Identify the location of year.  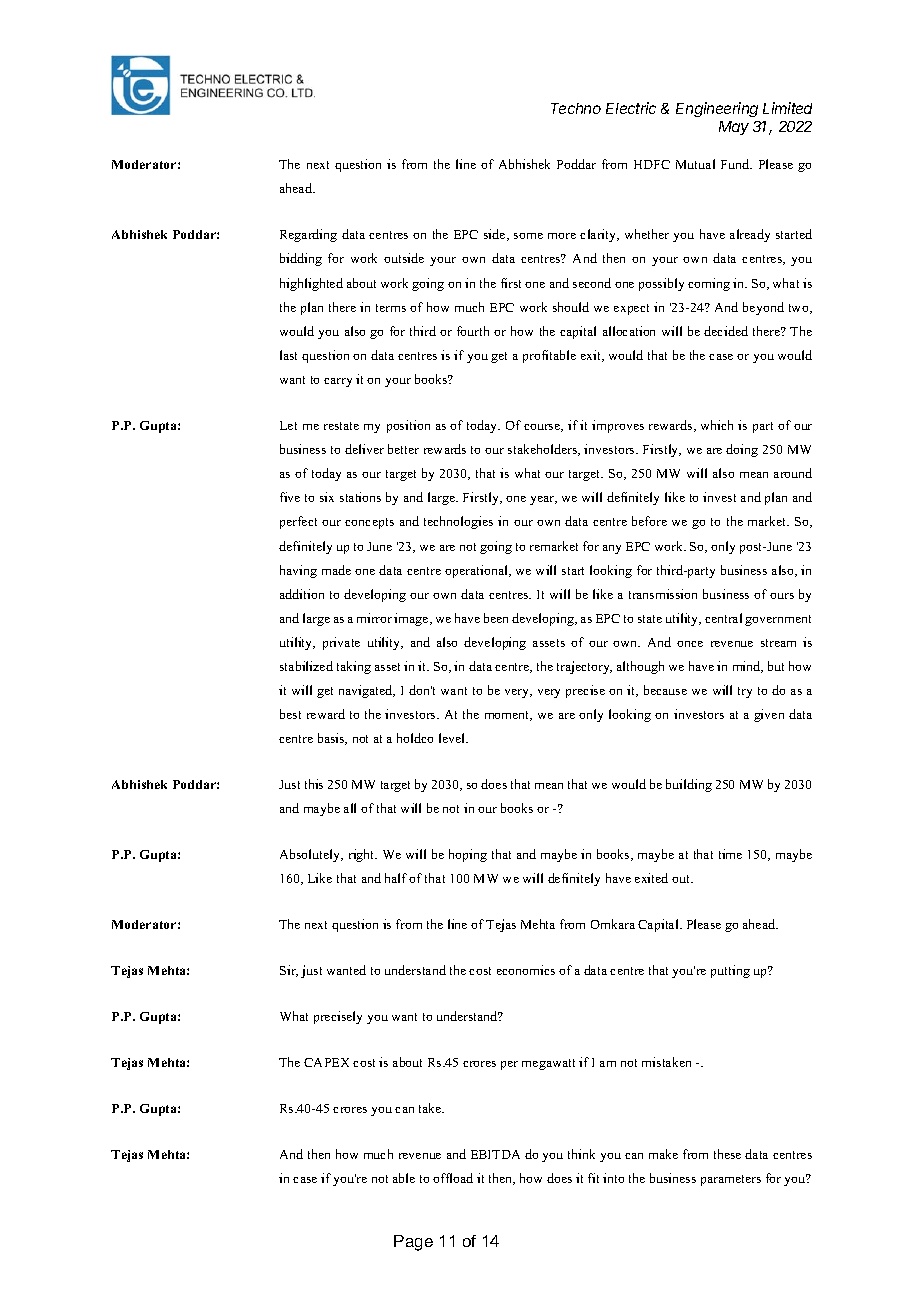
(543, 500).
